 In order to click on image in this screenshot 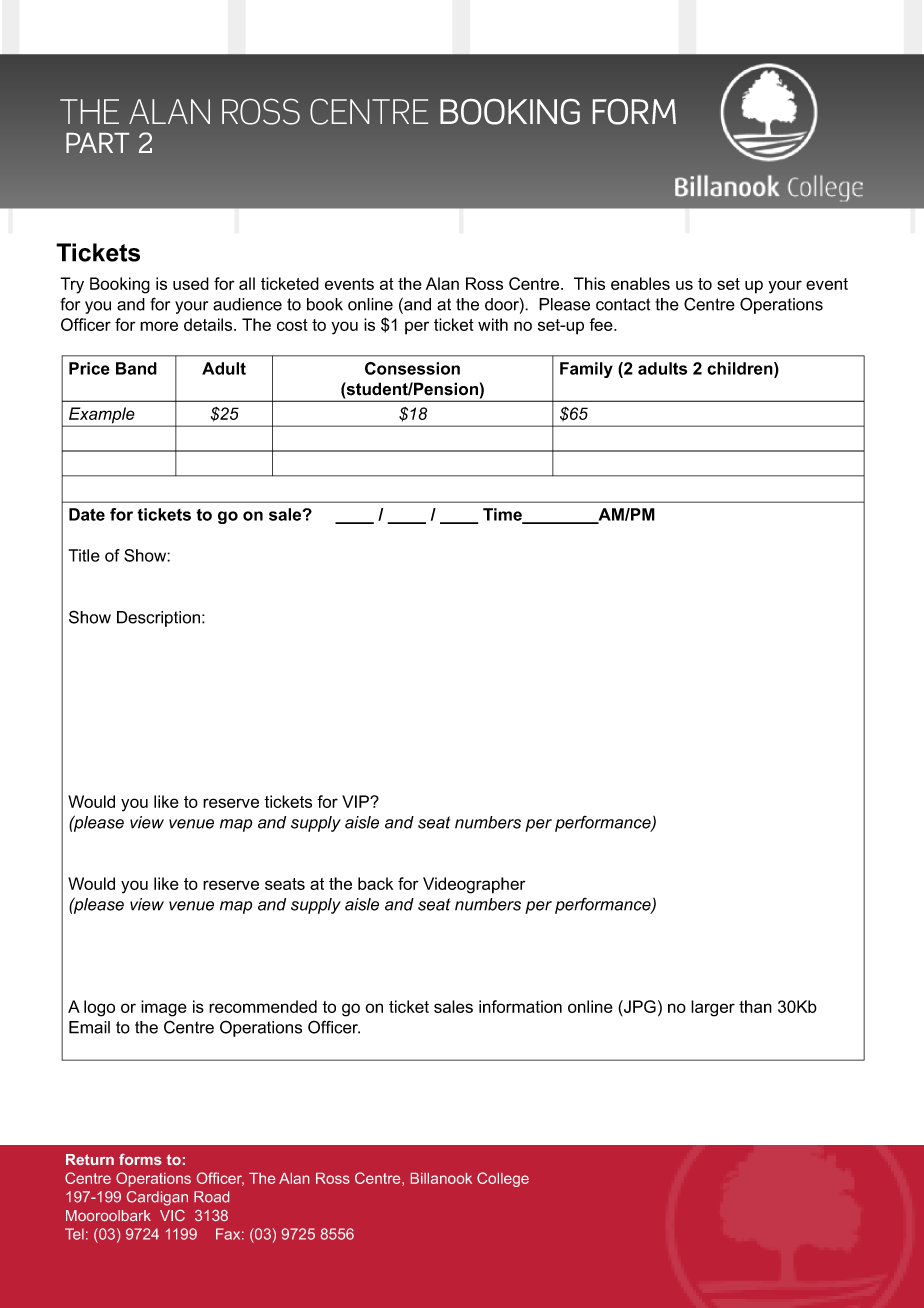, I will do `click(164, 1008)`.
